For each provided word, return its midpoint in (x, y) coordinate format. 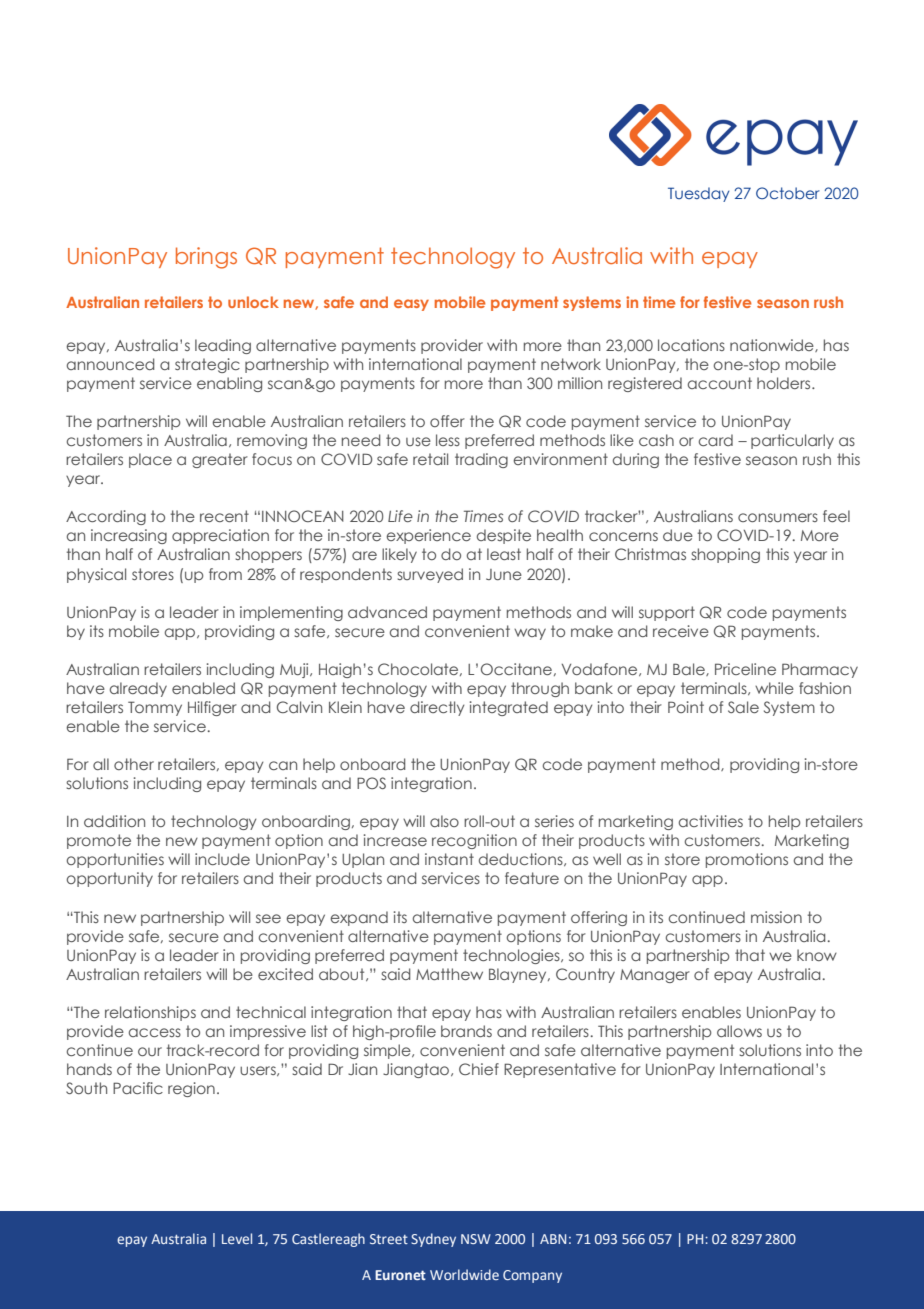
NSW (476, 1239)
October (788, 193)
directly (437, 708)
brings (206, 258)
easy (411, 305)
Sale (743, 707)
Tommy (155, 708)
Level (237, 1238)
